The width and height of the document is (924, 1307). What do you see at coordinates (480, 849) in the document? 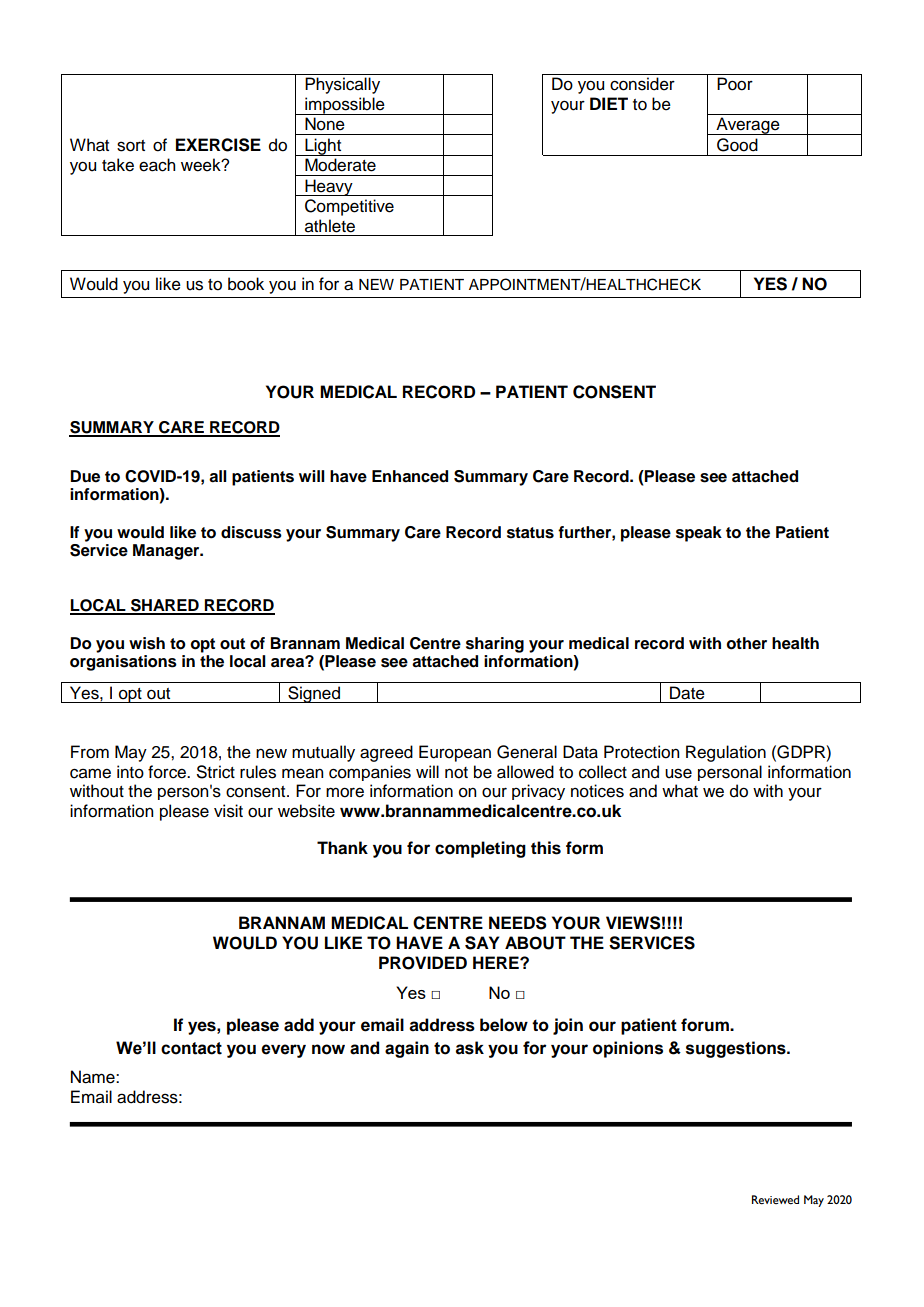
I see `completing` at bounding box center [480, 849].
